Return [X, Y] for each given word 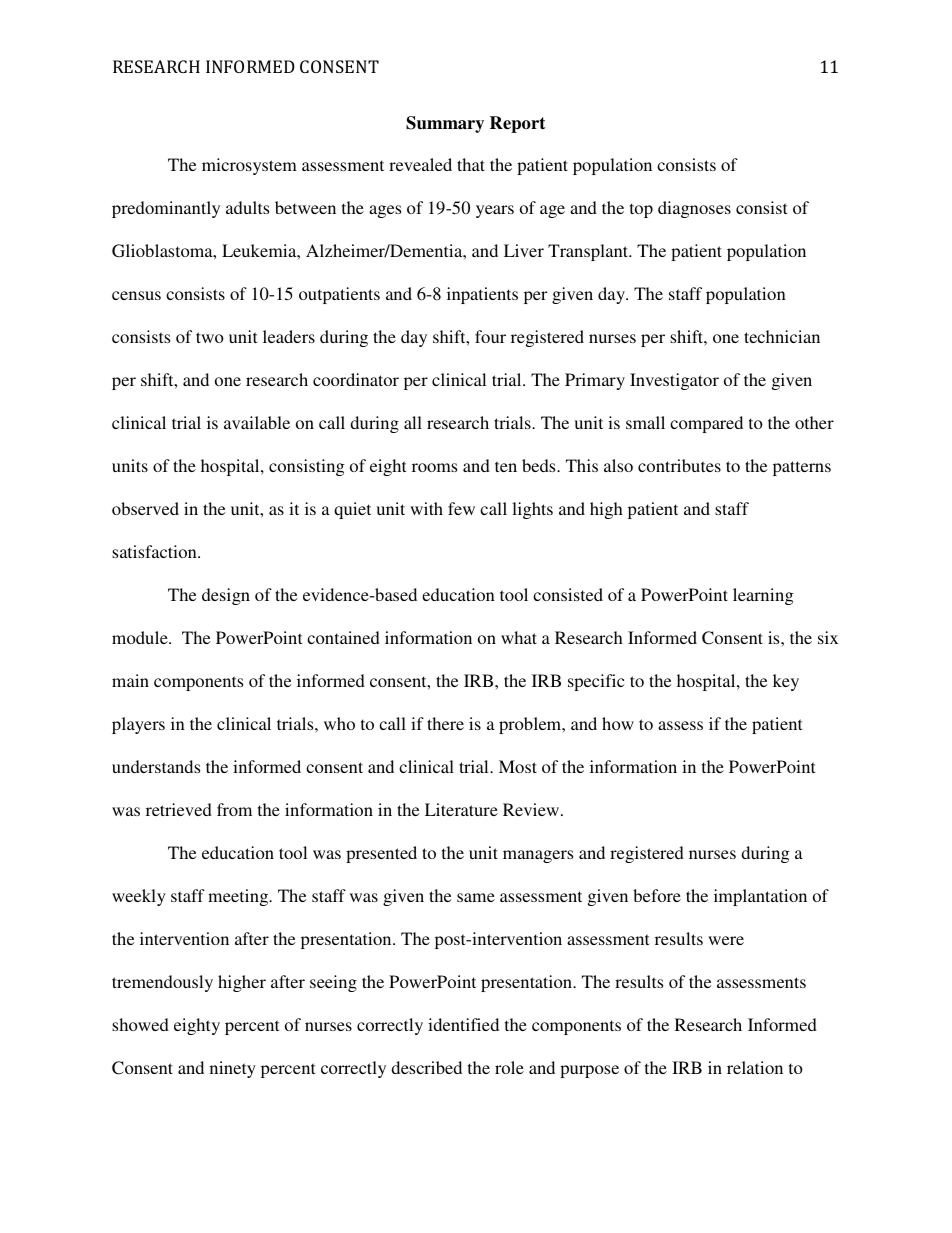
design [226, 596]
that [471, 164]
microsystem [249, 166]
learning [763, 596]
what [519, 637]
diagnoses [694, 209]
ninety [233, 1069]
